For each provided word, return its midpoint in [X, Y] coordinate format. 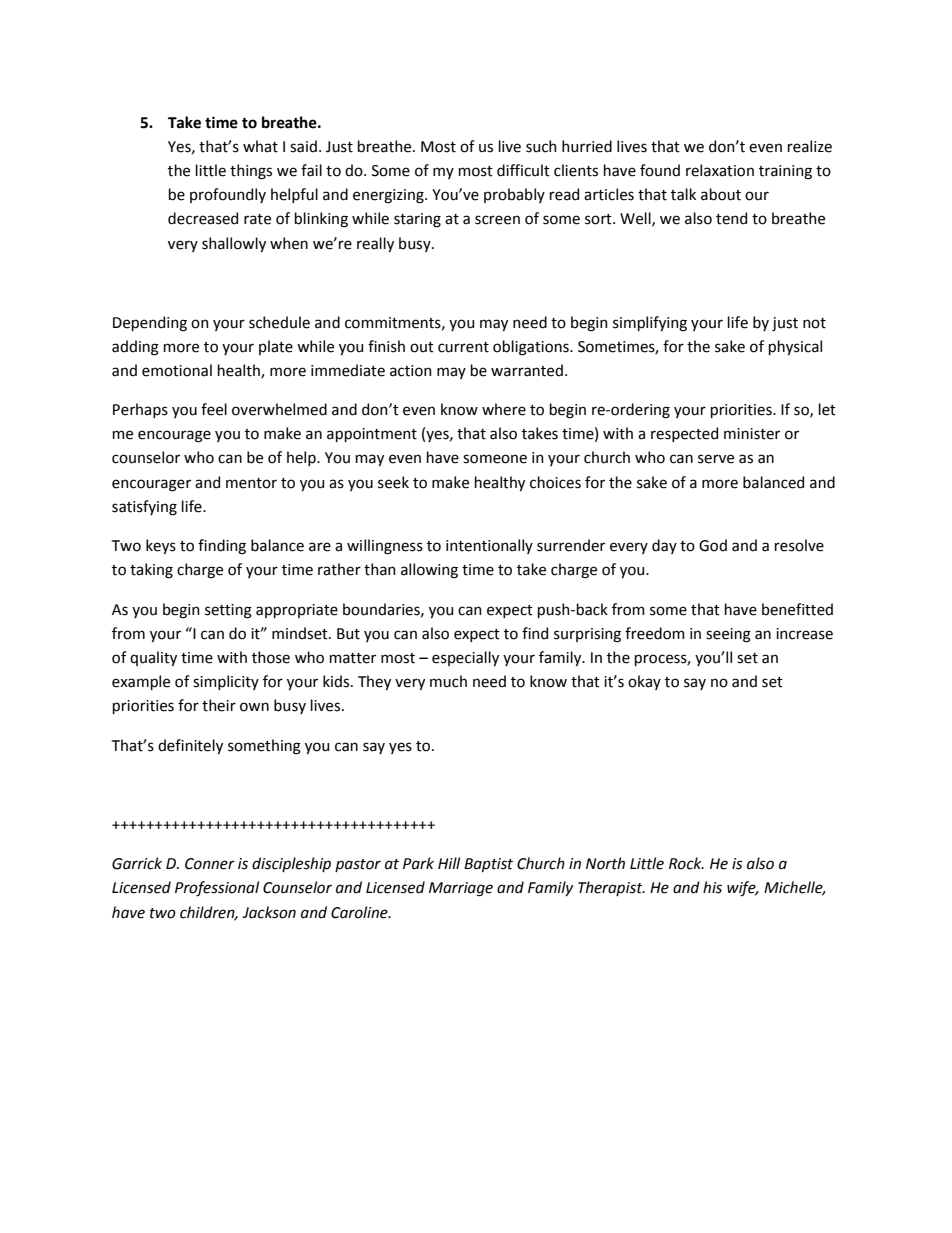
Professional [217, 889]
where [504, 409]
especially [465, 658]
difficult [523, 170]
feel [214, 409]
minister [752, 434]
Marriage [461, 889]
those [271, 657]
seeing [728, 635]
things [251, 172]
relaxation [720, 170]
